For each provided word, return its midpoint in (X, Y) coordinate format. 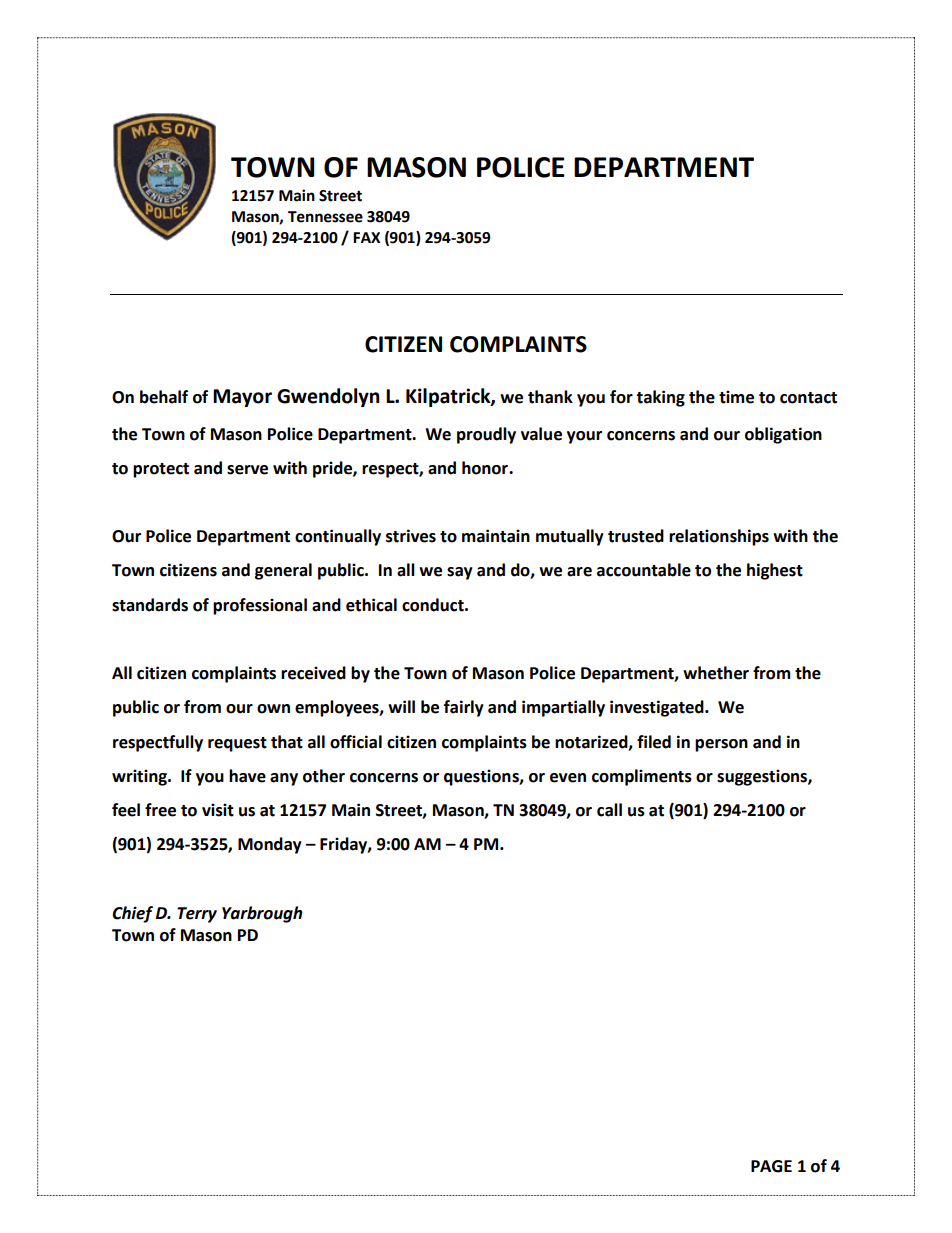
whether (716, 673)
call (609, 810)
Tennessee (325, 217)
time (736, 397)
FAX (366, 237)
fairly (464, 708)
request (237, 744)
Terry (197, 915)
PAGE (771, 1166)
